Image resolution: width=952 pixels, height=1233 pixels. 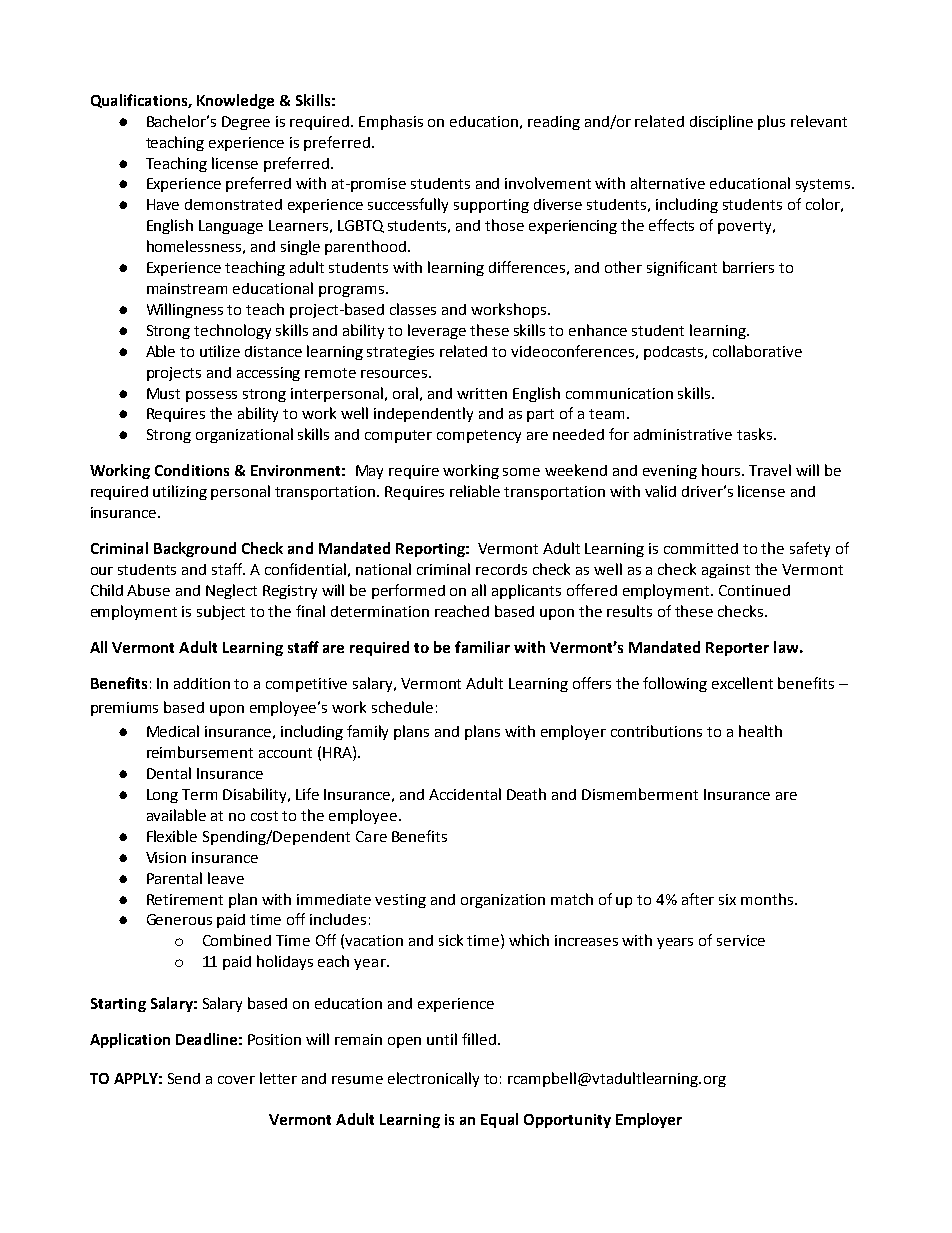 What do you see at coordinates (221, 612) in the image?
I see `subject` at bounding box center [221, 612].
